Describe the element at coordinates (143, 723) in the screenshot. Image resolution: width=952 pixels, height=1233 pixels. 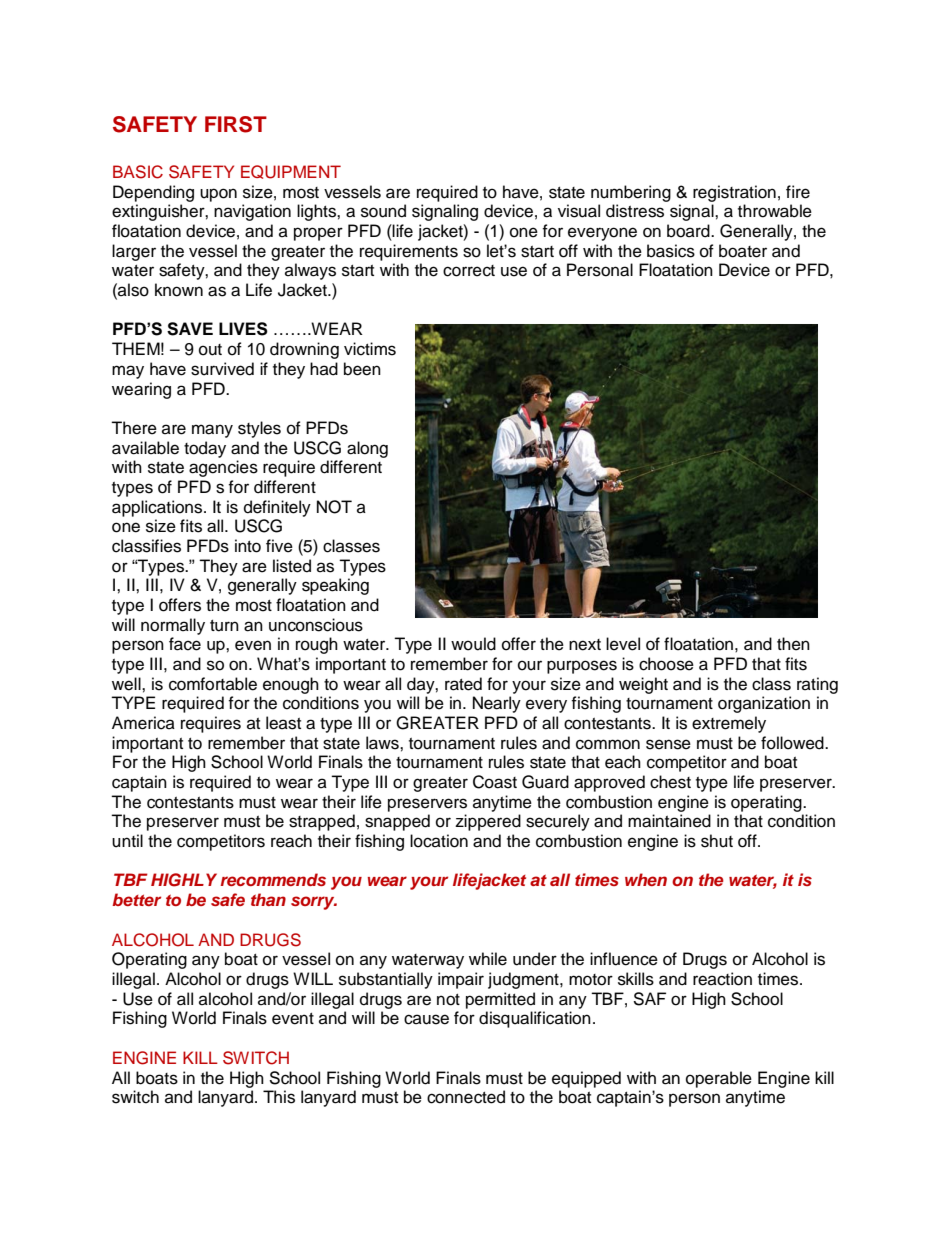
I see `America` at that location.
